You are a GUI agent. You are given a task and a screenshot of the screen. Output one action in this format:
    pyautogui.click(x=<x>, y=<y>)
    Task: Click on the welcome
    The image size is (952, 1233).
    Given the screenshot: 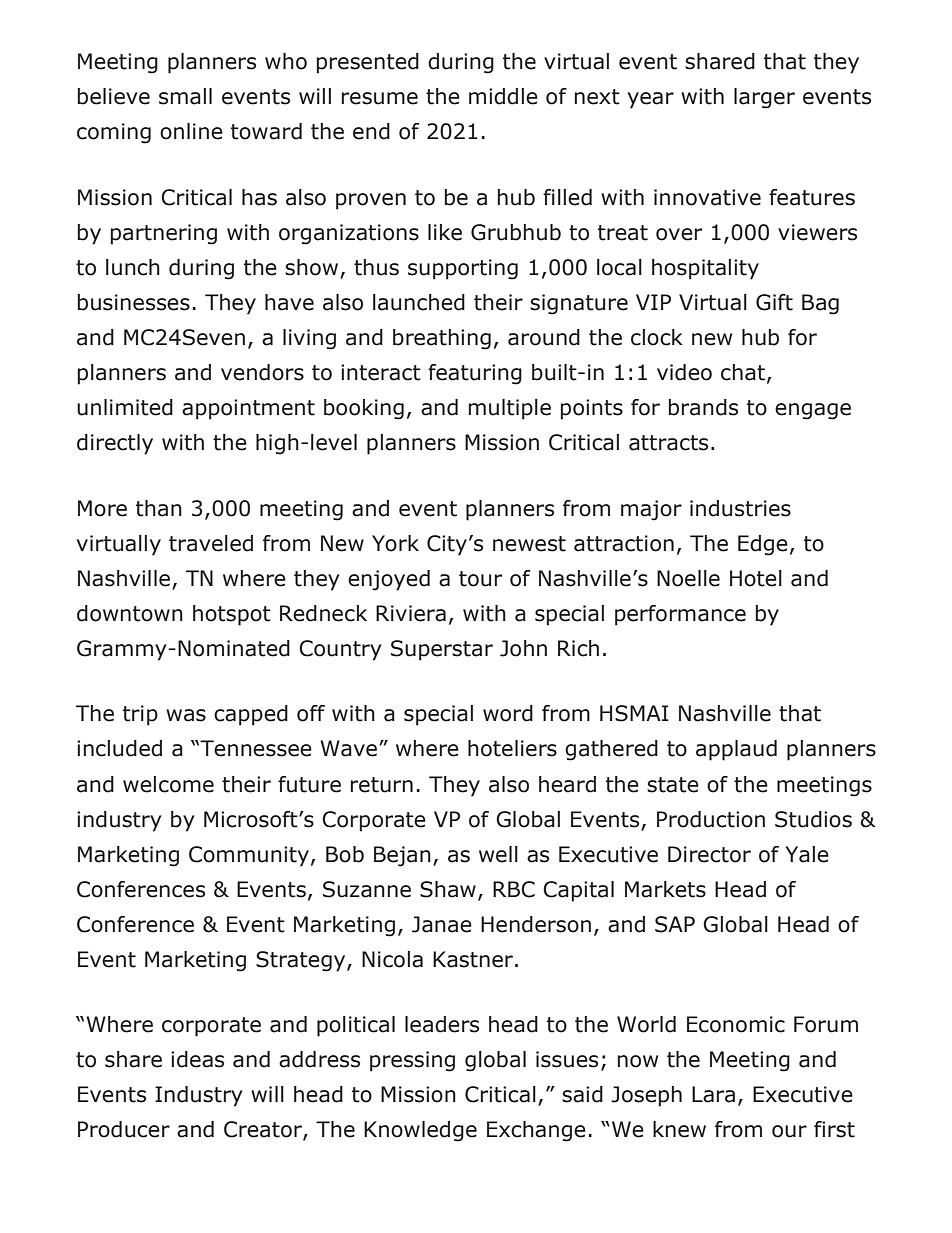 What is the action you would take?
    pyautogui.click(x=168, y=784)
